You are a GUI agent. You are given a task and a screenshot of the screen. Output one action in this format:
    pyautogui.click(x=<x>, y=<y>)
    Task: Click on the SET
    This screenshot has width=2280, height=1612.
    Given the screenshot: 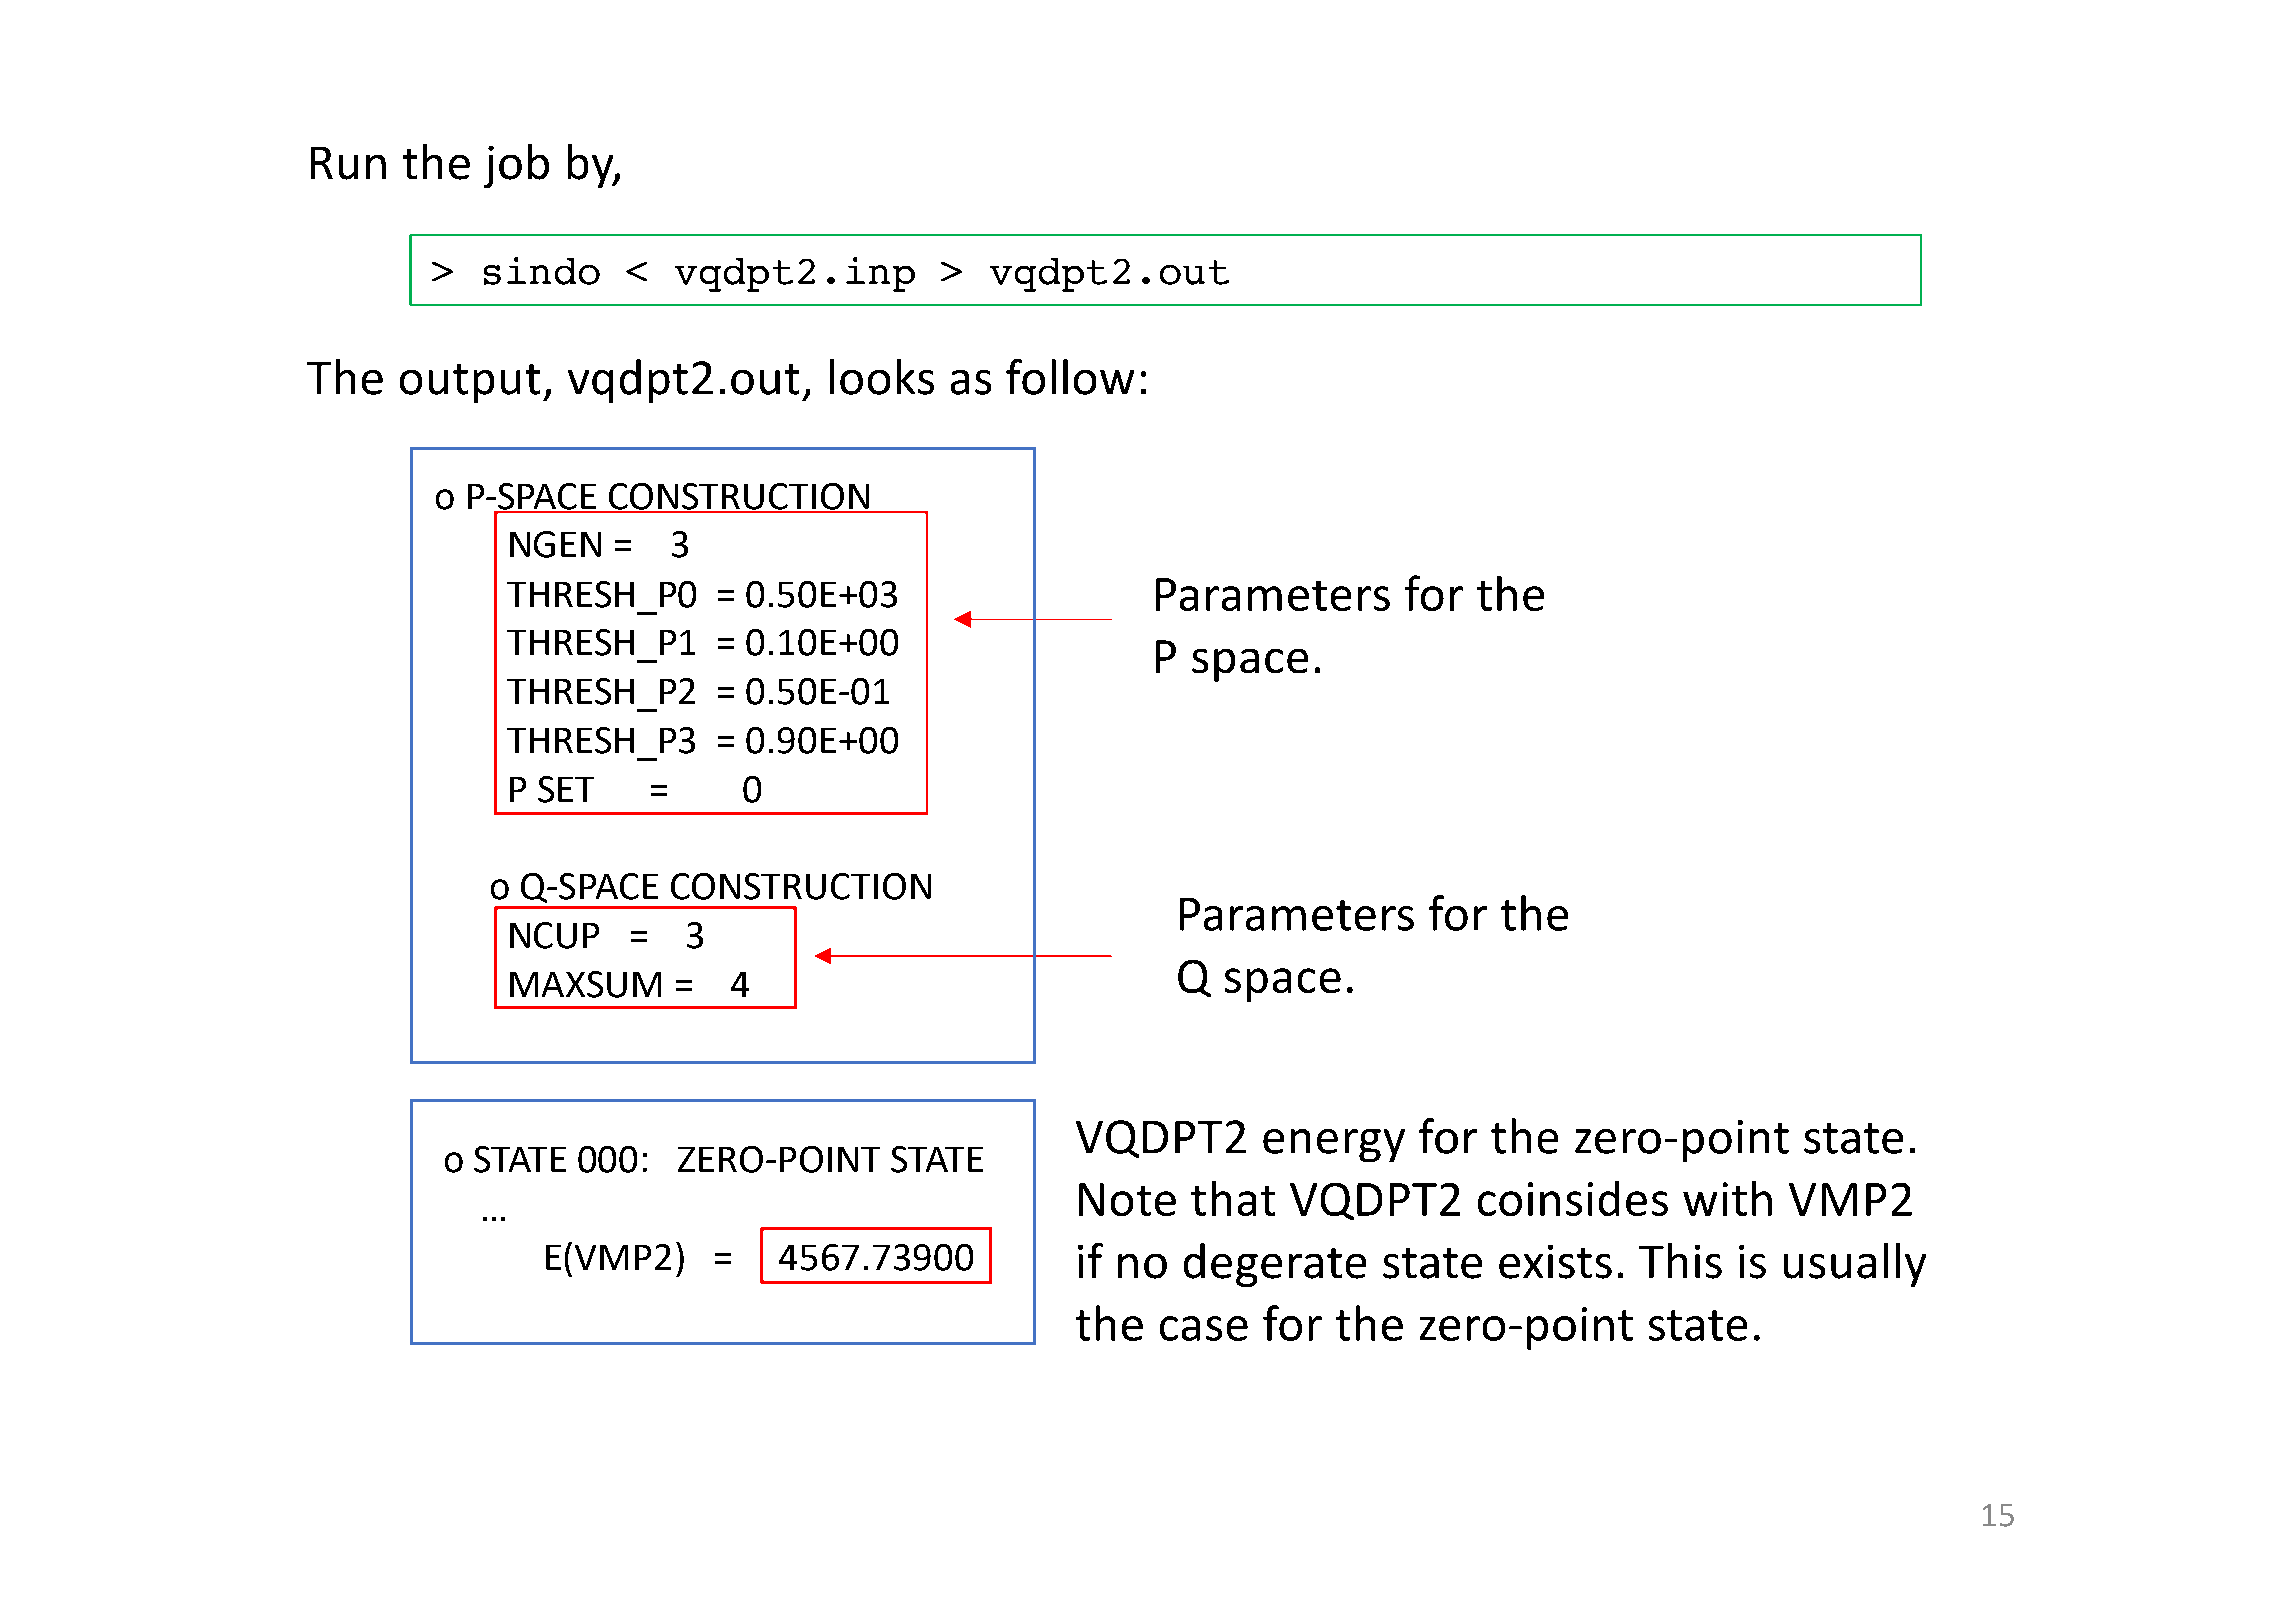 What is the action you would take?
    pyautogui.click(x=566, y=789)
